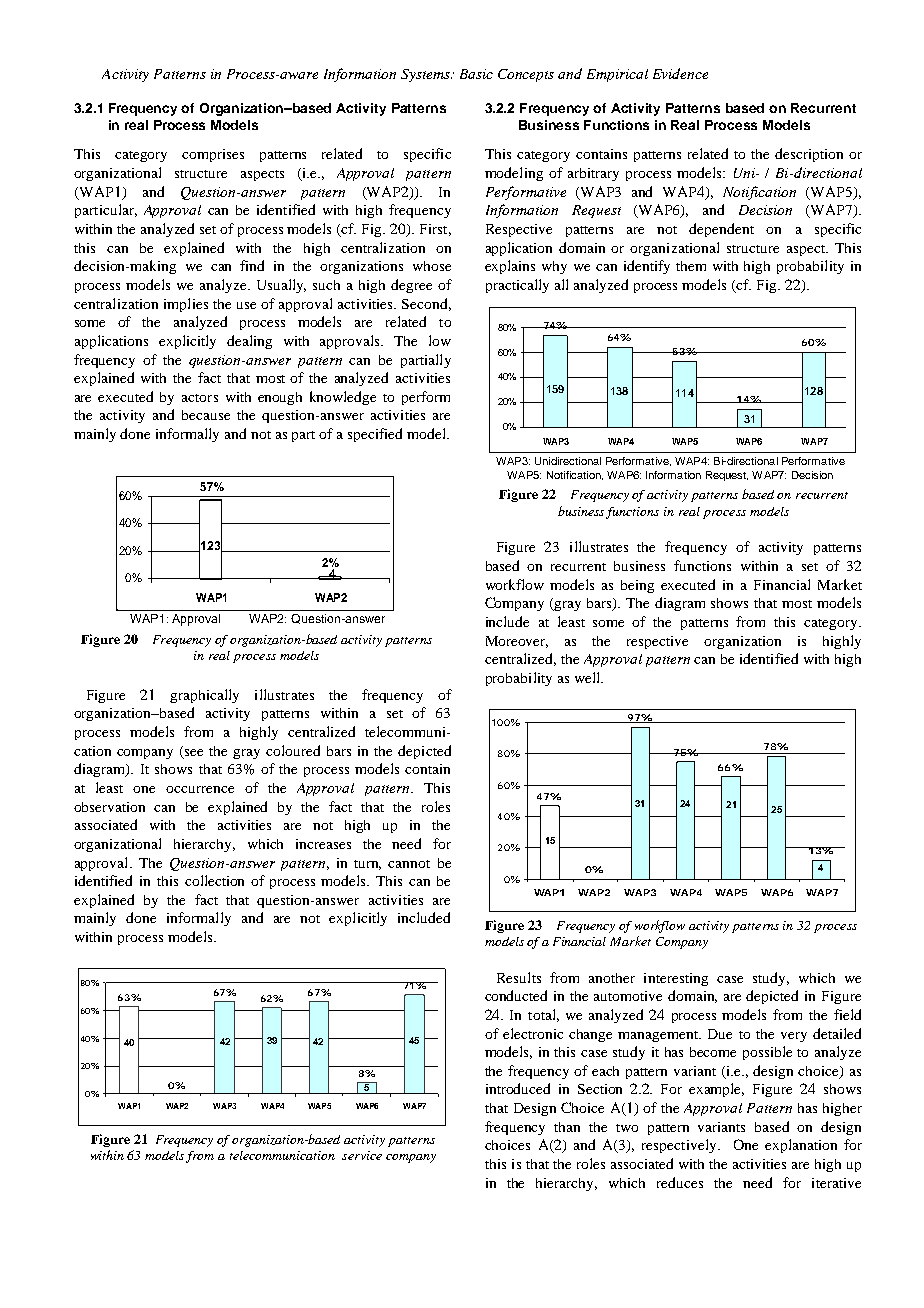  What do you see at coordinates (801, 1146) in the page?
I see `explanation` at bounding box center [801, 1146].
